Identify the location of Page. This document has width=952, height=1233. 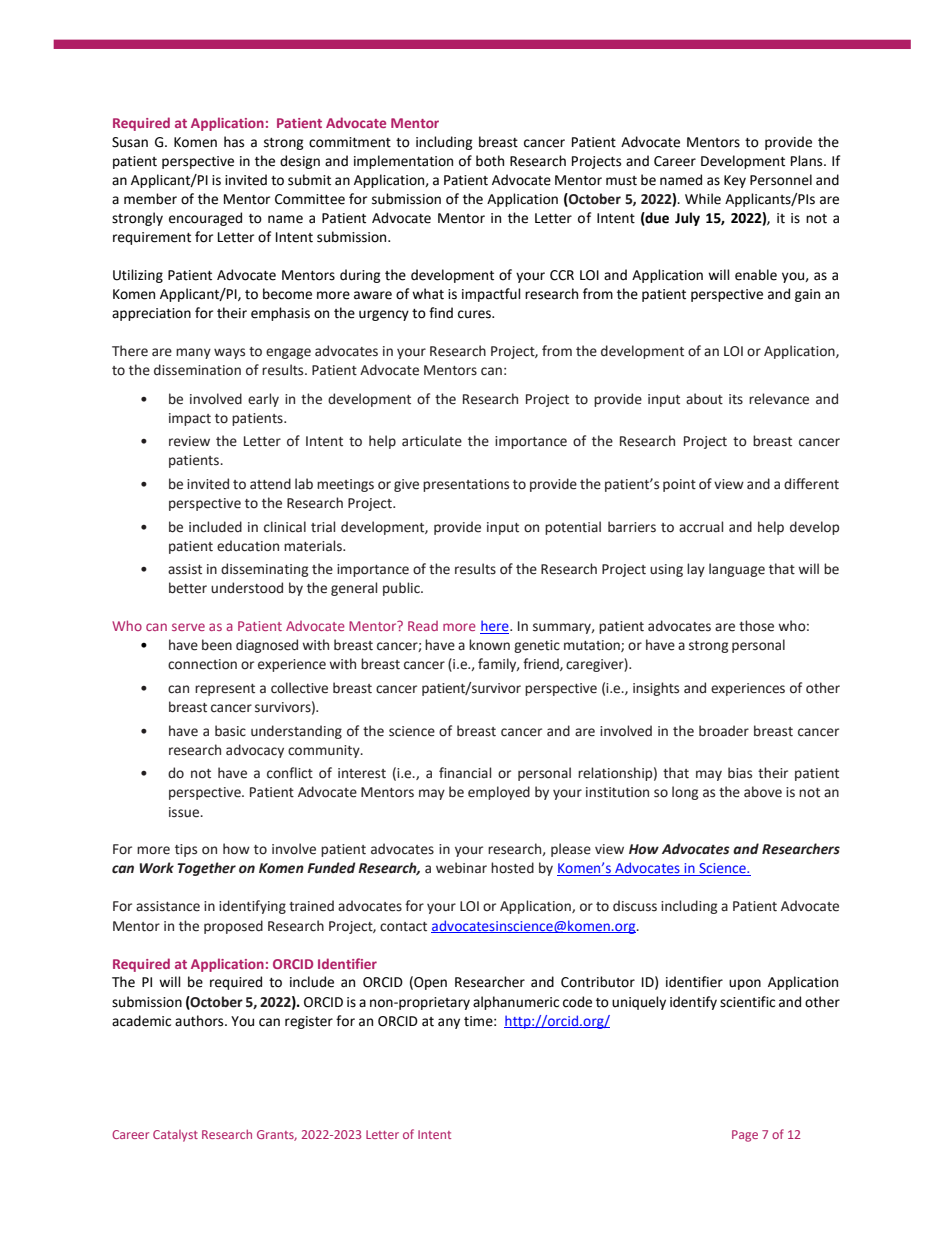
(745, 1136).
